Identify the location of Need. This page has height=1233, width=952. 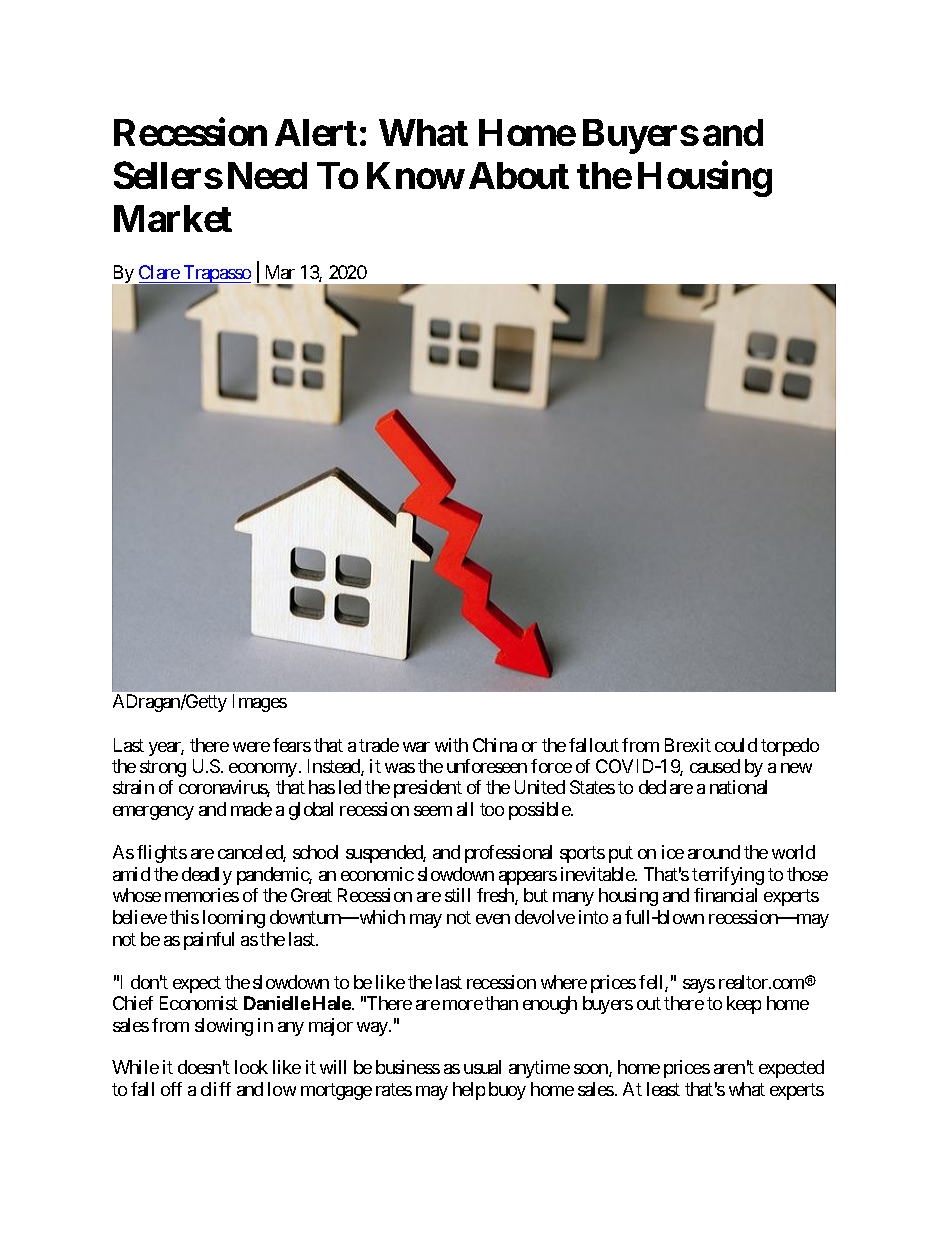
(267, 175).
